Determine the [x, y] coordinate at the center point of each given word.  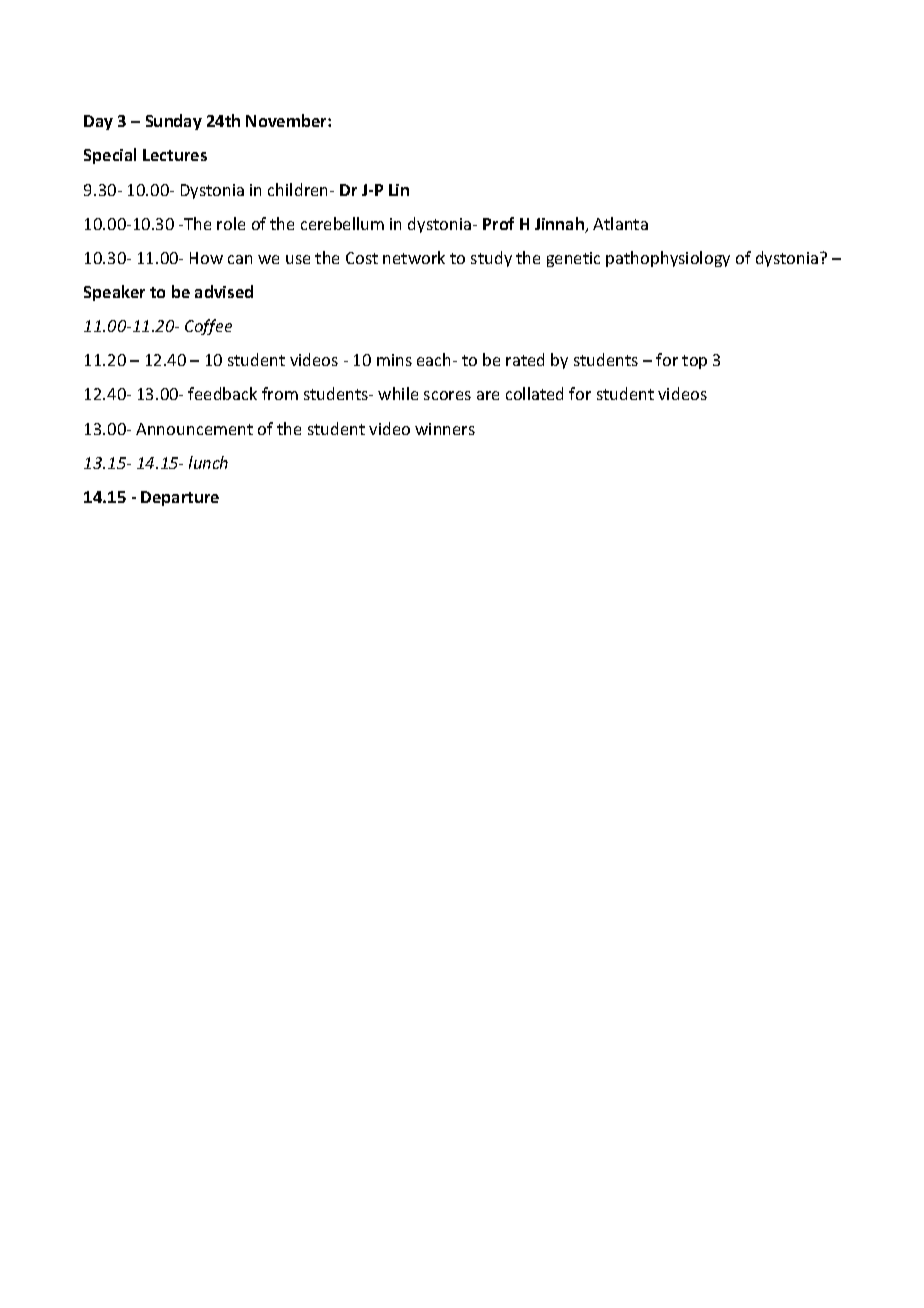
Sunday [174, 122]
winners [445, 429]
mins [394, 360]
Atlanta [620, 223]
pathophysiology [668, 259]
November [287, 120]
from [280, 393]
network [414, 257]
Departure [180, 498]
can [240, 259]
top [694, 362]
